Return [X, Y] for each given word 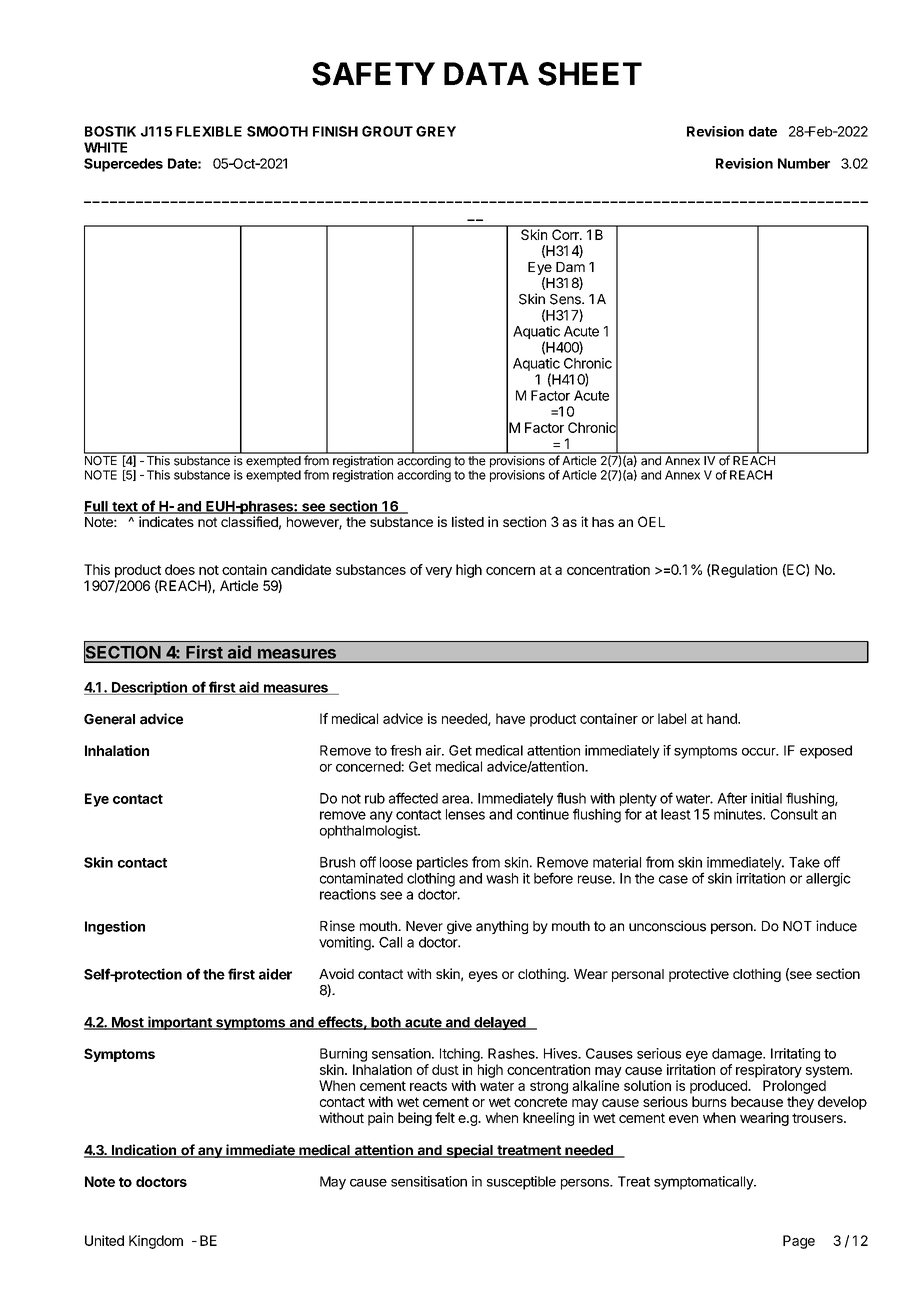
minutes [739, 814]
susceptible [521, 1183]
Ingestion [115, 928]
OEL [651, 521]
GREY [436, 131]
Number [804, 163]
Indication [144, 1151]
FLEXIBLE [209, 131]
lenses [465, 814]
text [125, 508]
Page [799, 1242]
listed [468, 521]
